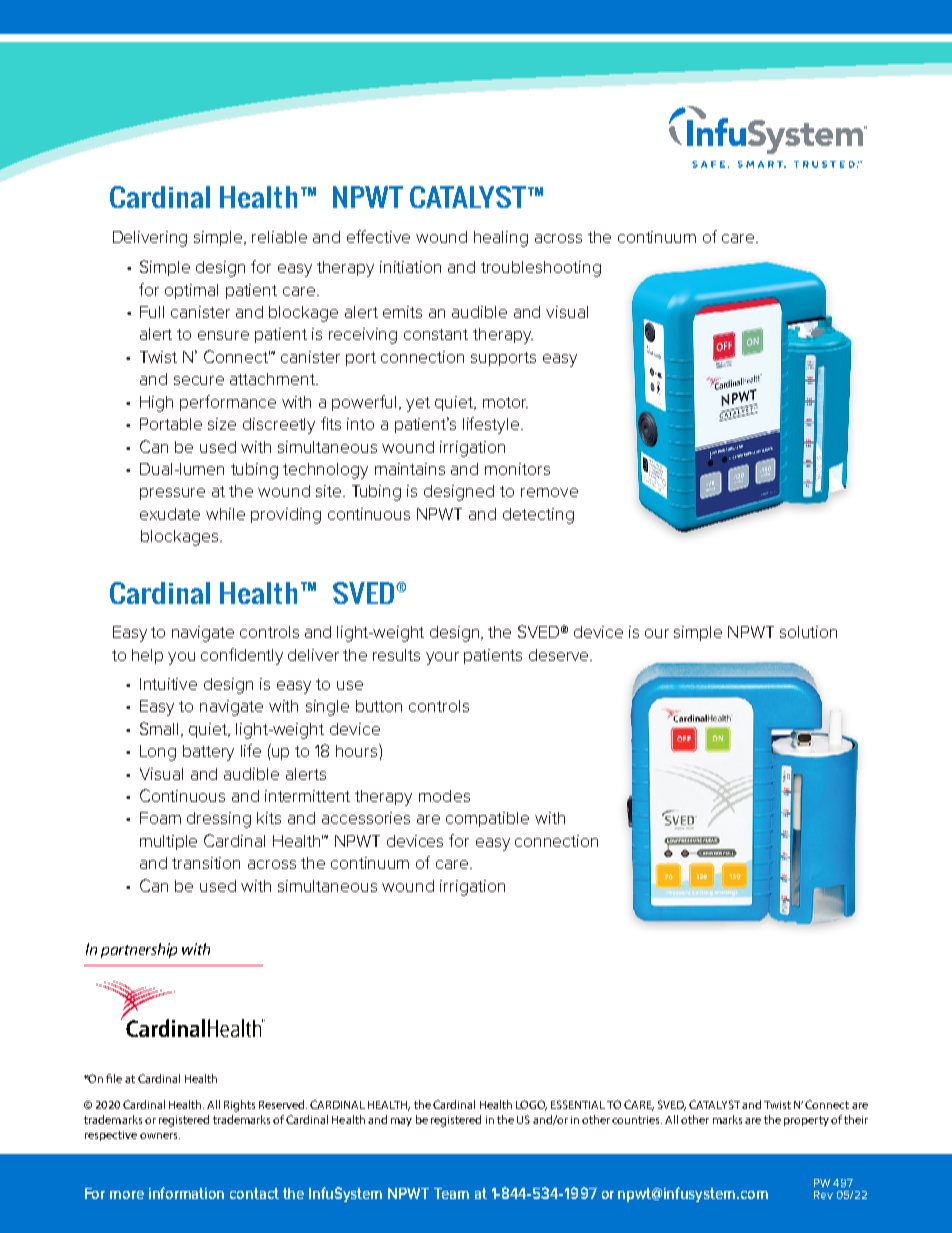  What do you see at coordinates (191, 291) in the page?
I see `optimal` at bounding box center [191, 291].
